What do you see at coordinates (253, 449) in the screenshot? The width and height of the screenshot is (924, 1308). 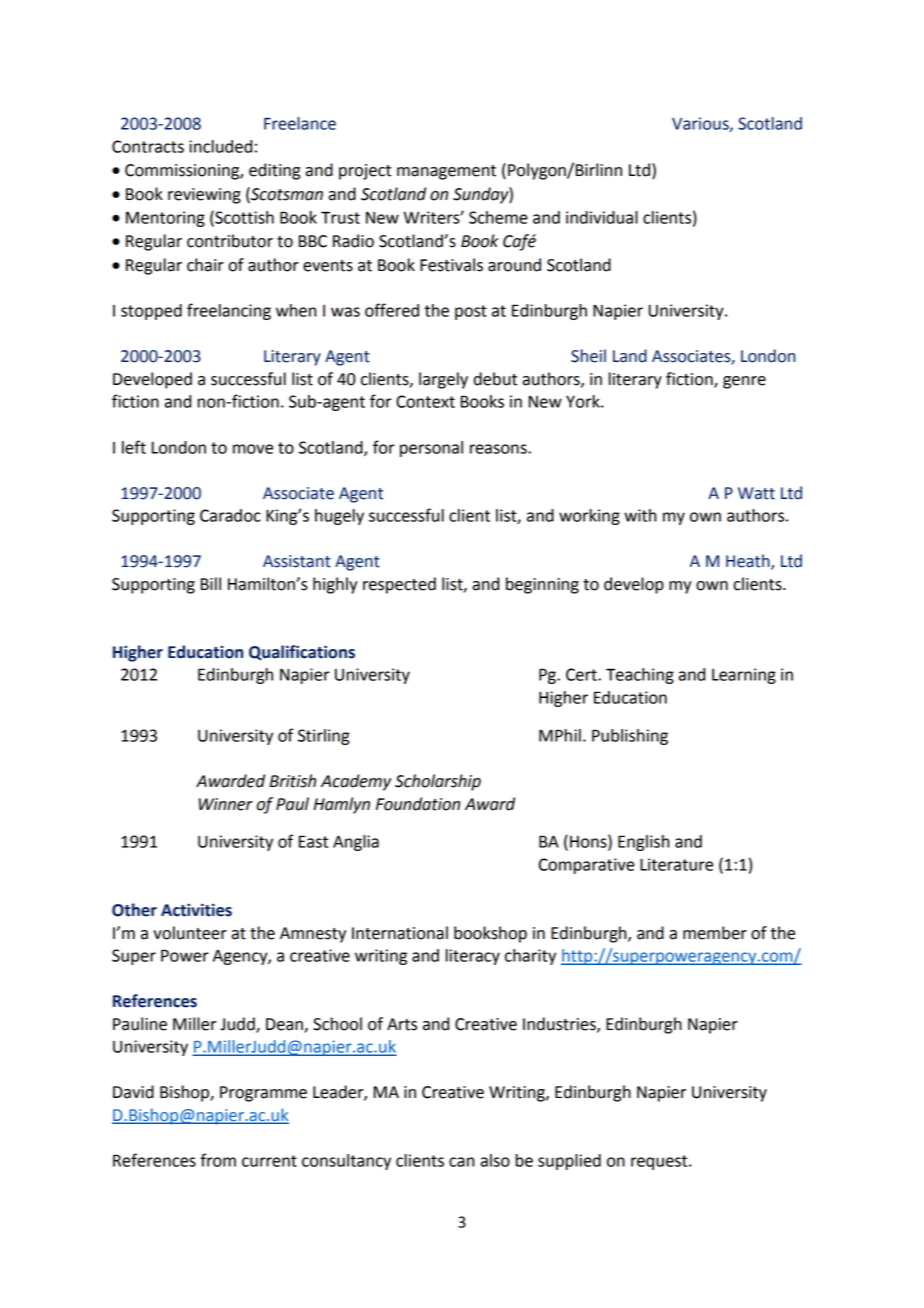 I see `move` at bounding box center [253, 449].
